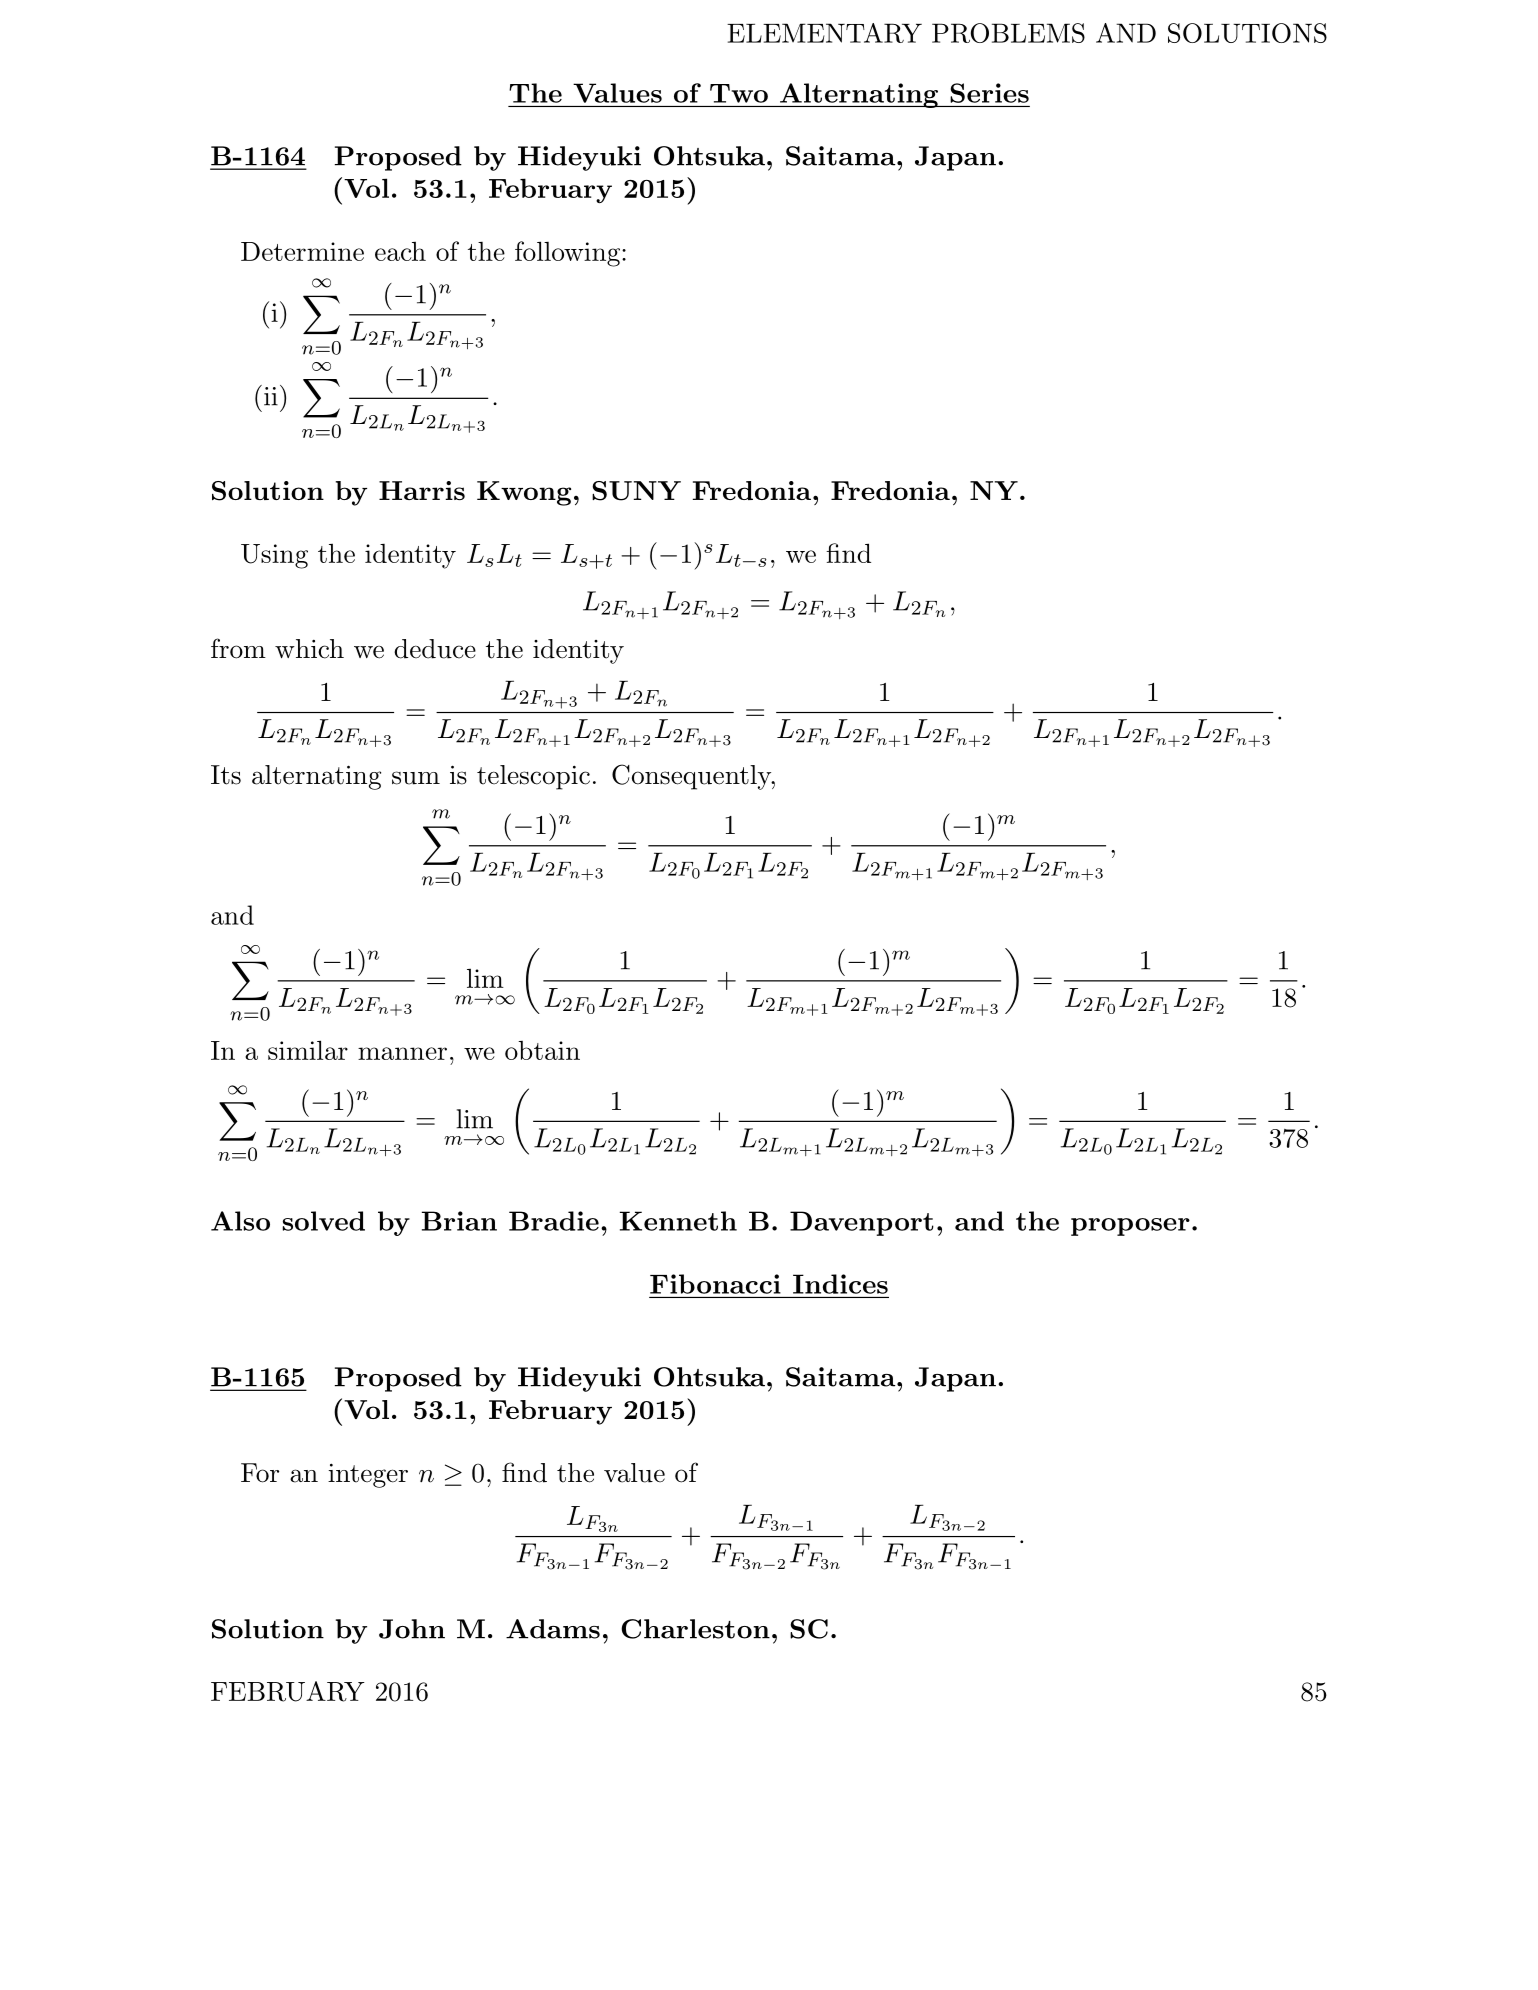 The image size is (1538, 1990). What do you see at coordinates (1130, 1227) in the page?
I see `proposer` at bounding box center [1130, 1227].
